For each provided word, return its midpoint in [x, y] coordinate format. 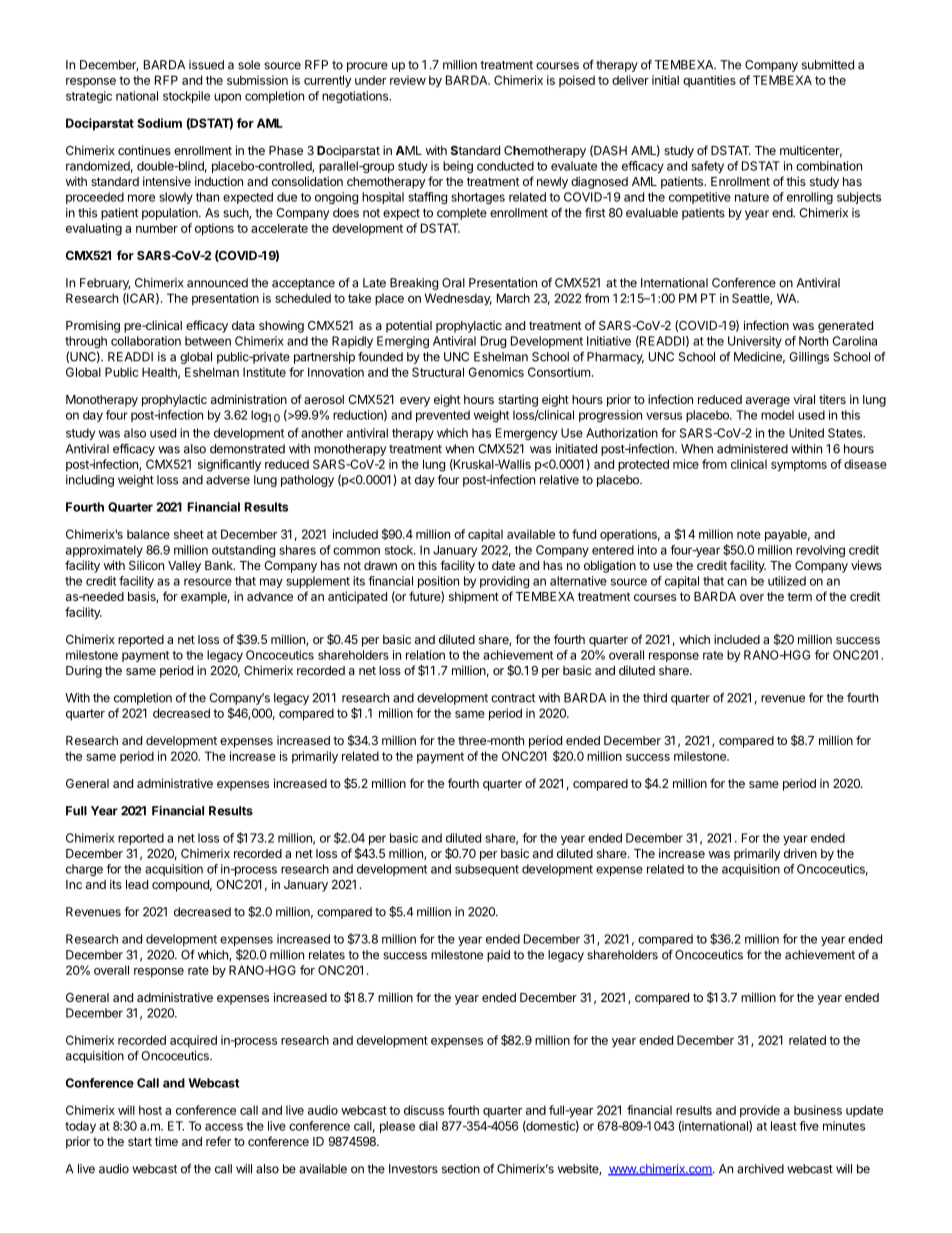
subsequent [487, 870]
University [755, 342]
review [408, 80]
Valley [184, 567]
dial [428, 1126]
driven [800, 853]
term [799, 596]
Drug [493, 342]
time [166, 1141]
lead [137, 884]
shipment [474, 597]
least [784, 1126]
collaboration [146, 341]
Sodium [159, 123]
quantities [709, 81]
